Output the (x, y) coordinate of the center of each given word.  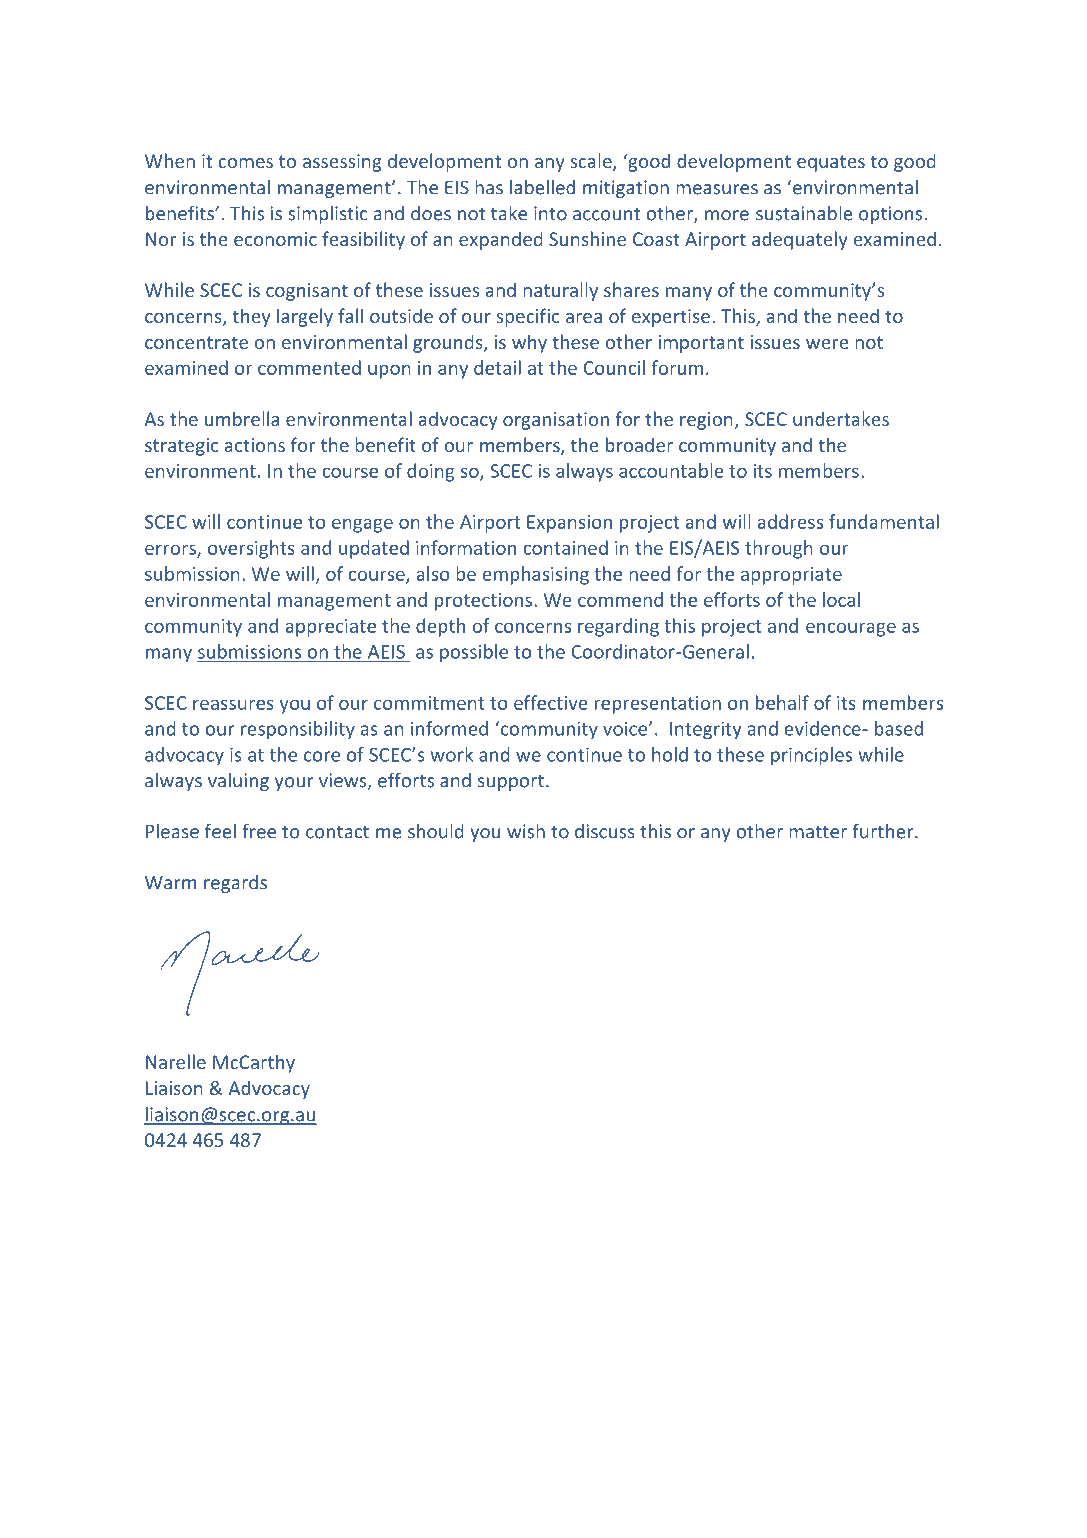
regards (235, 884)
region (706, 421)
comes (245, 163)
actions (255, 445)
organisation (556, 421)
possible (474, 653)
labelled (542, 187)
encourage (851, 629)
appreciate (331, 628)
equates (831, 163)
